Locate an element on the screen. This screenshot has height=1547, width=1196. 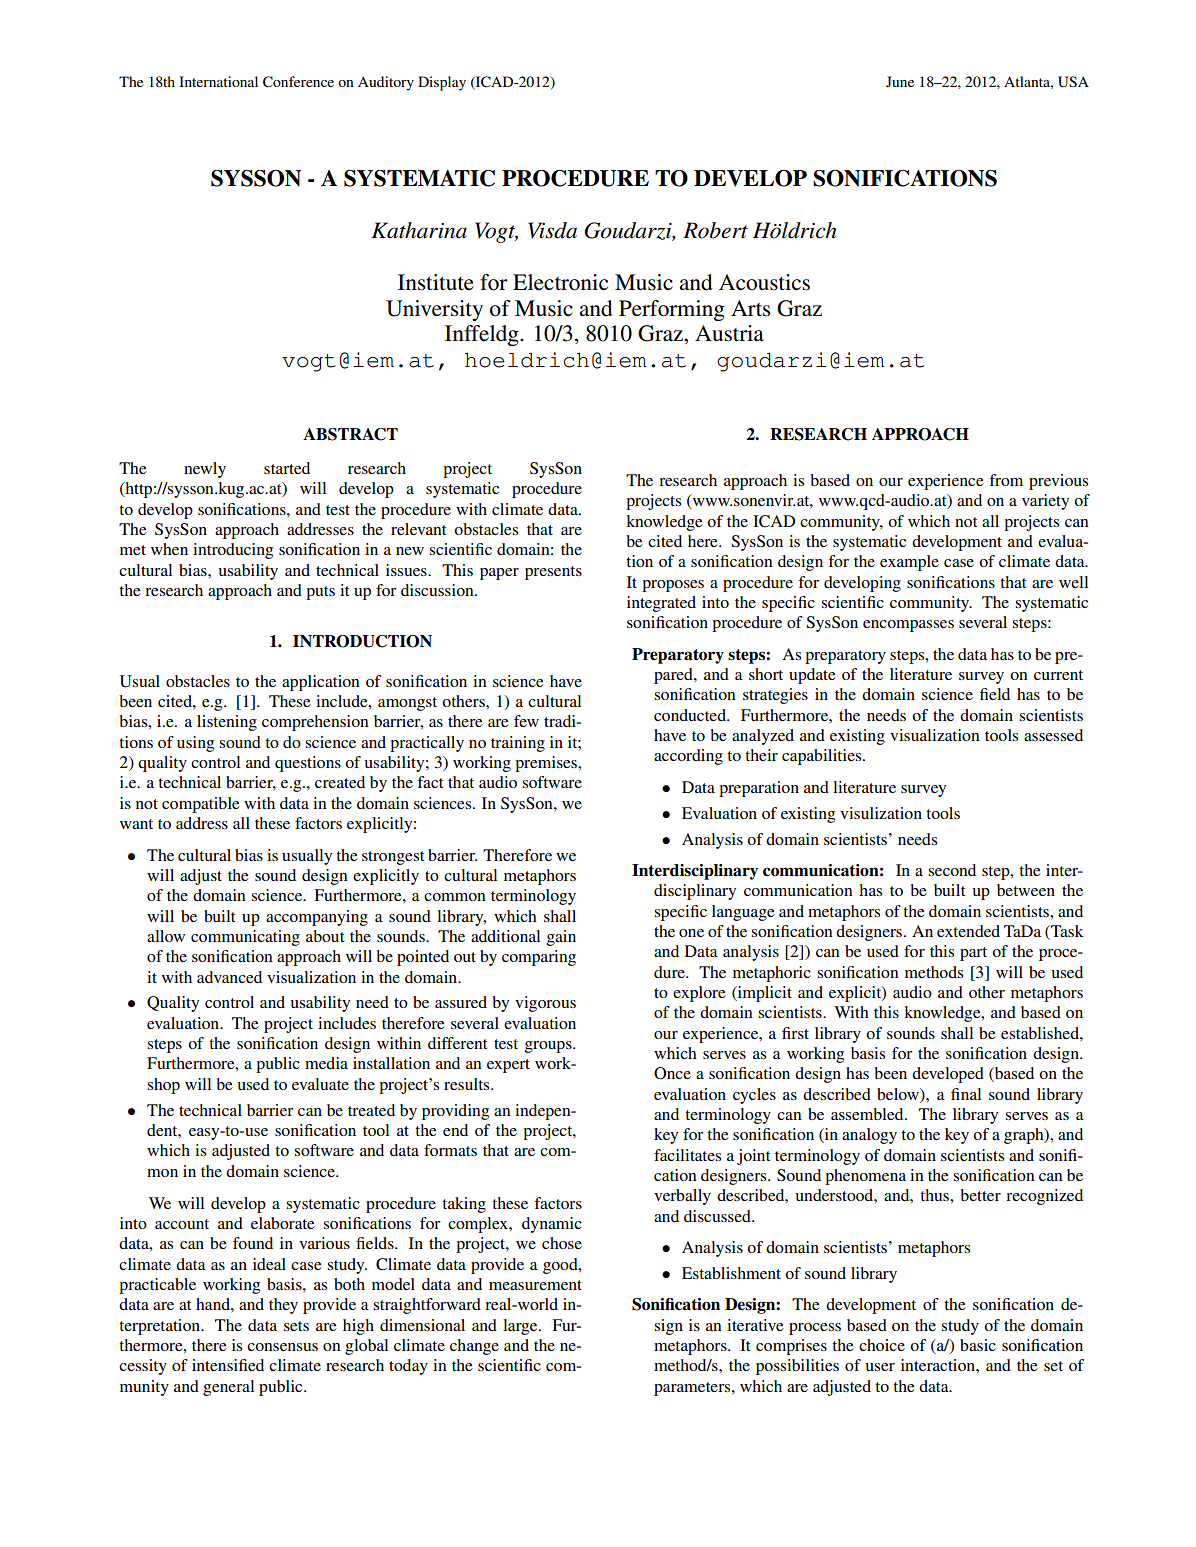
basic is located at coordinates (978, 1345).
